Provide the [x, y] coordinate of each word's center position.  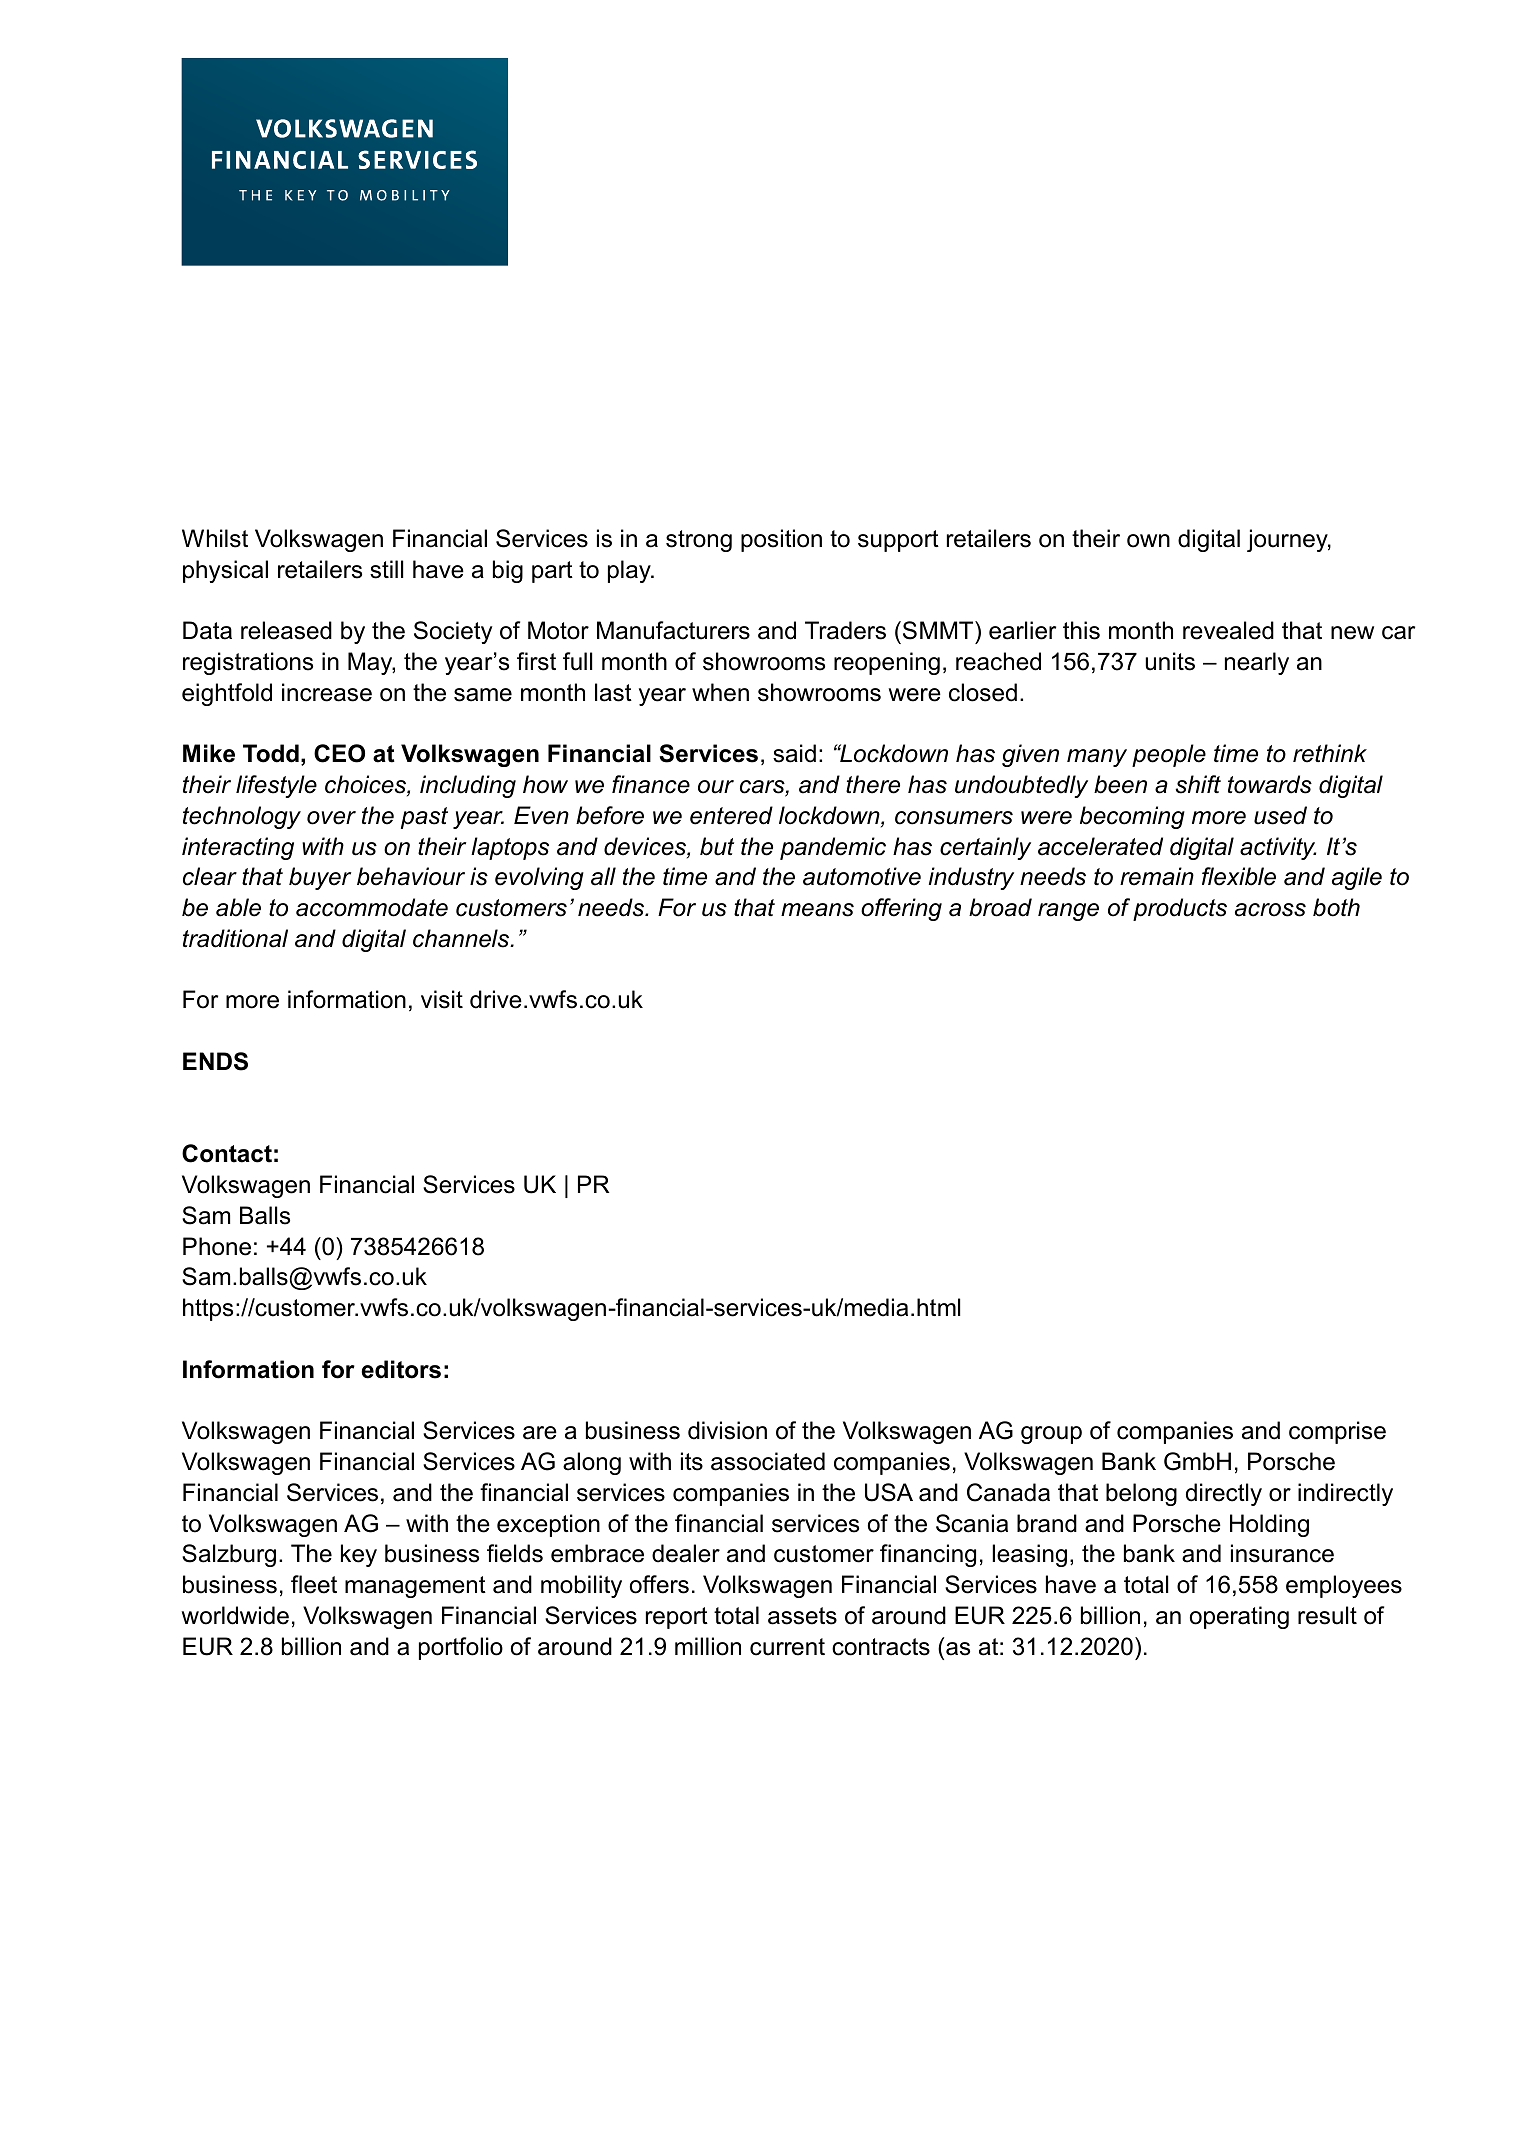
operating [1239, 1617]
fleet [314, 1584]
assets [802, 1616]
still [386, 569]
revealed [1228, 630]
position [781, 540]
